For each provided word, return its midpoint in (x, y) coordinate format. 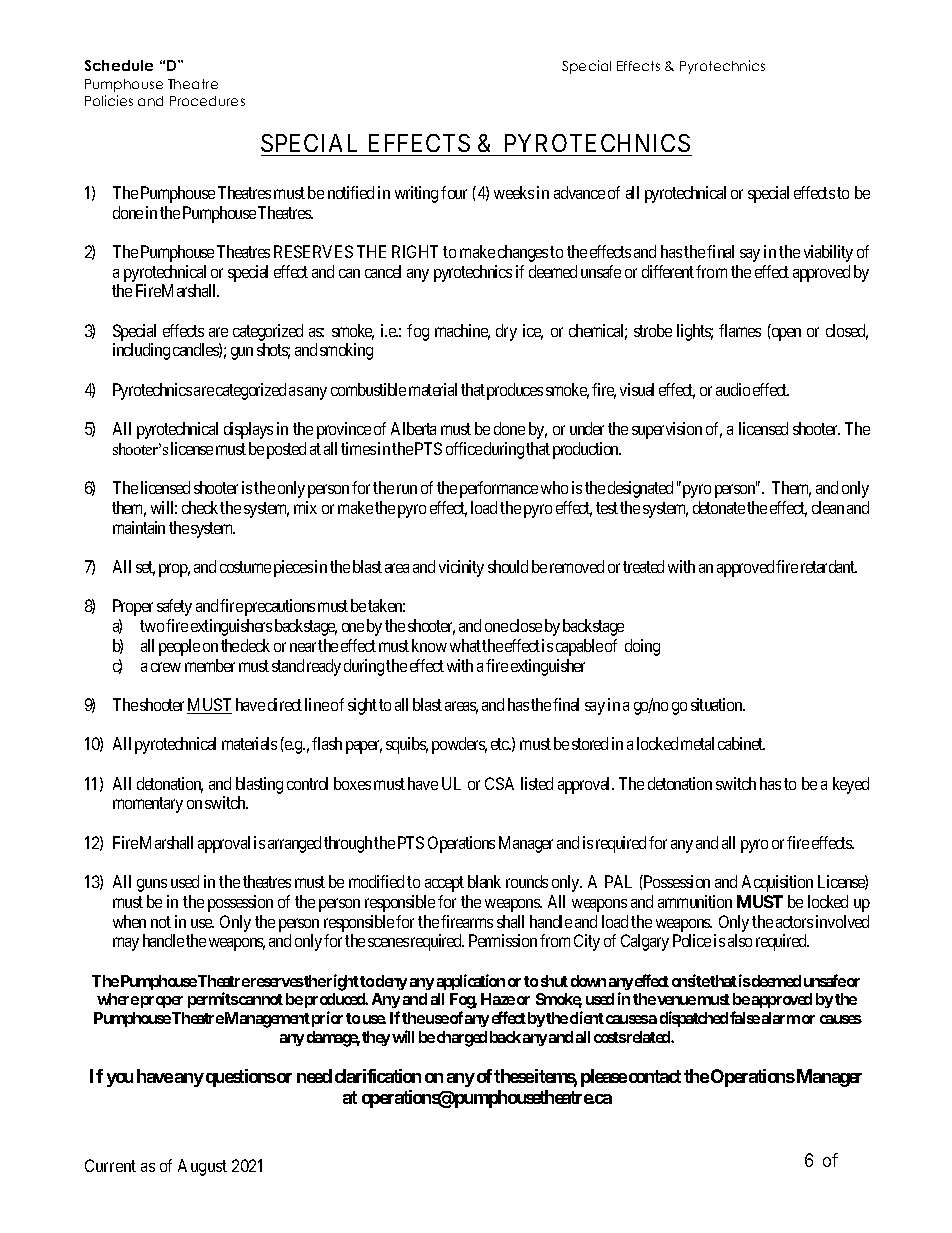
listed (537, 783)
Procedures (207, 101)
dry (506, 332)
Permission (503, 940)
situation (718, 704)
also (740, 940)
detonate (719, 507)
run (407, 489)
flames (740, 330)
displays (248, 430)
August (202, 1167)
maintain (139, 527)
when (129, 921)
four (454, 192)
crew (166, 667)
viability (828, 253)
